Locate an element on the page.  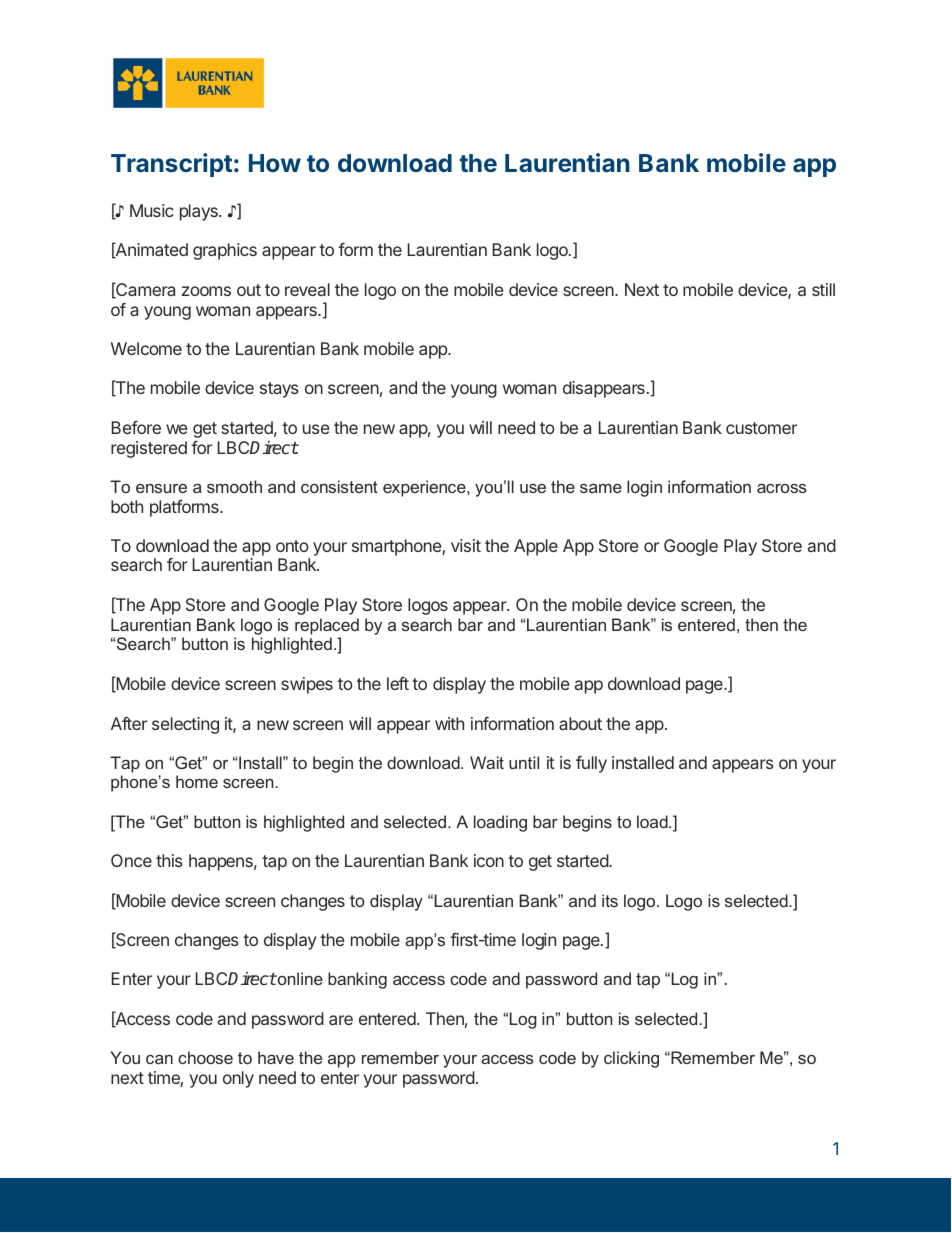
still is located at coordinates (823, 289).
